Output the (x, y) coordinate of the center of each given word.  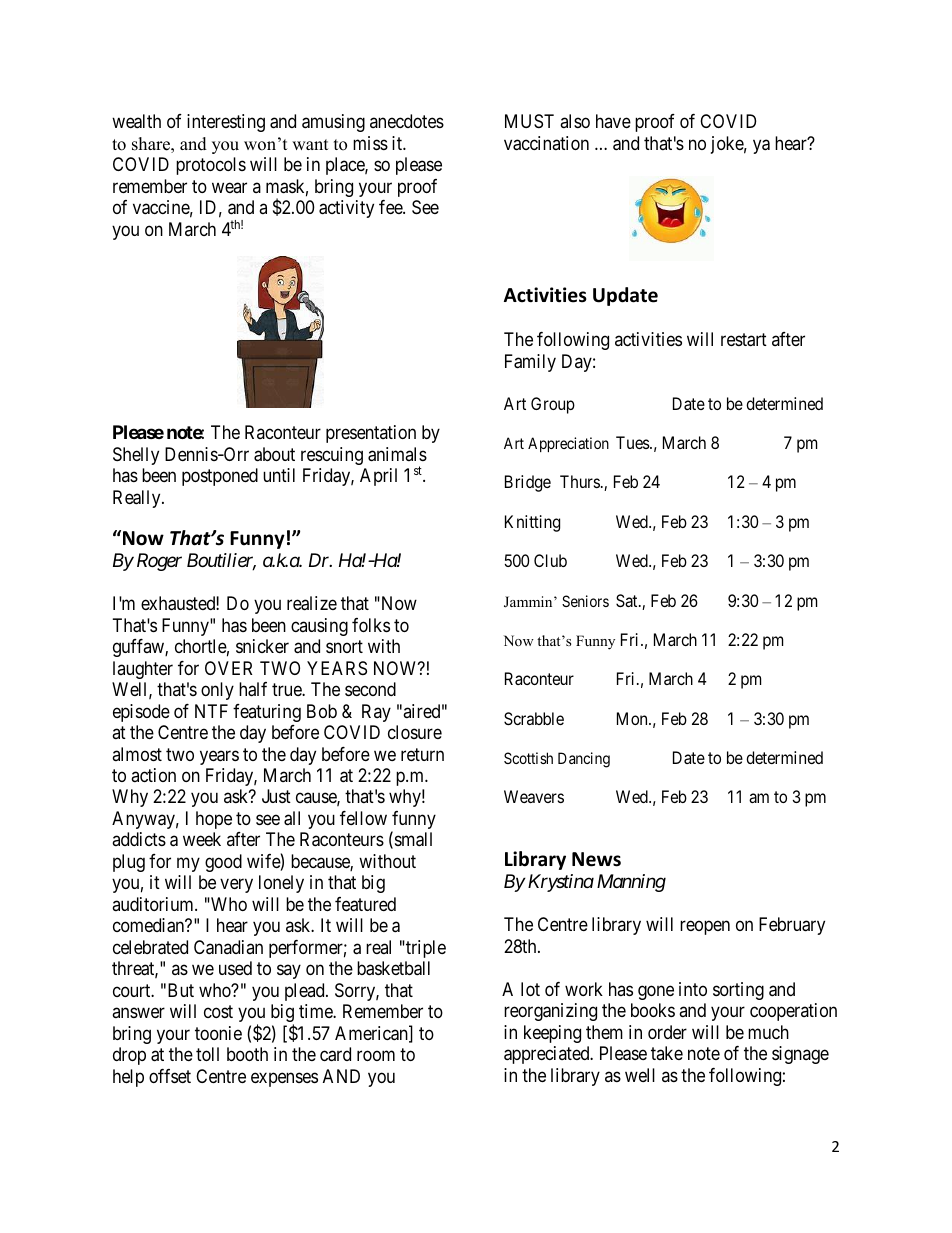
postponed (220, 477)
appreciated (548, 1055)
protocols (211, 166)
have (613, 121)
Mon (633, 718)
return (422, 754)
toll (207, 1054)
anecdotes (407, 121)
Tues (633, 442)
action (153, 775)
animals (397, 454)
